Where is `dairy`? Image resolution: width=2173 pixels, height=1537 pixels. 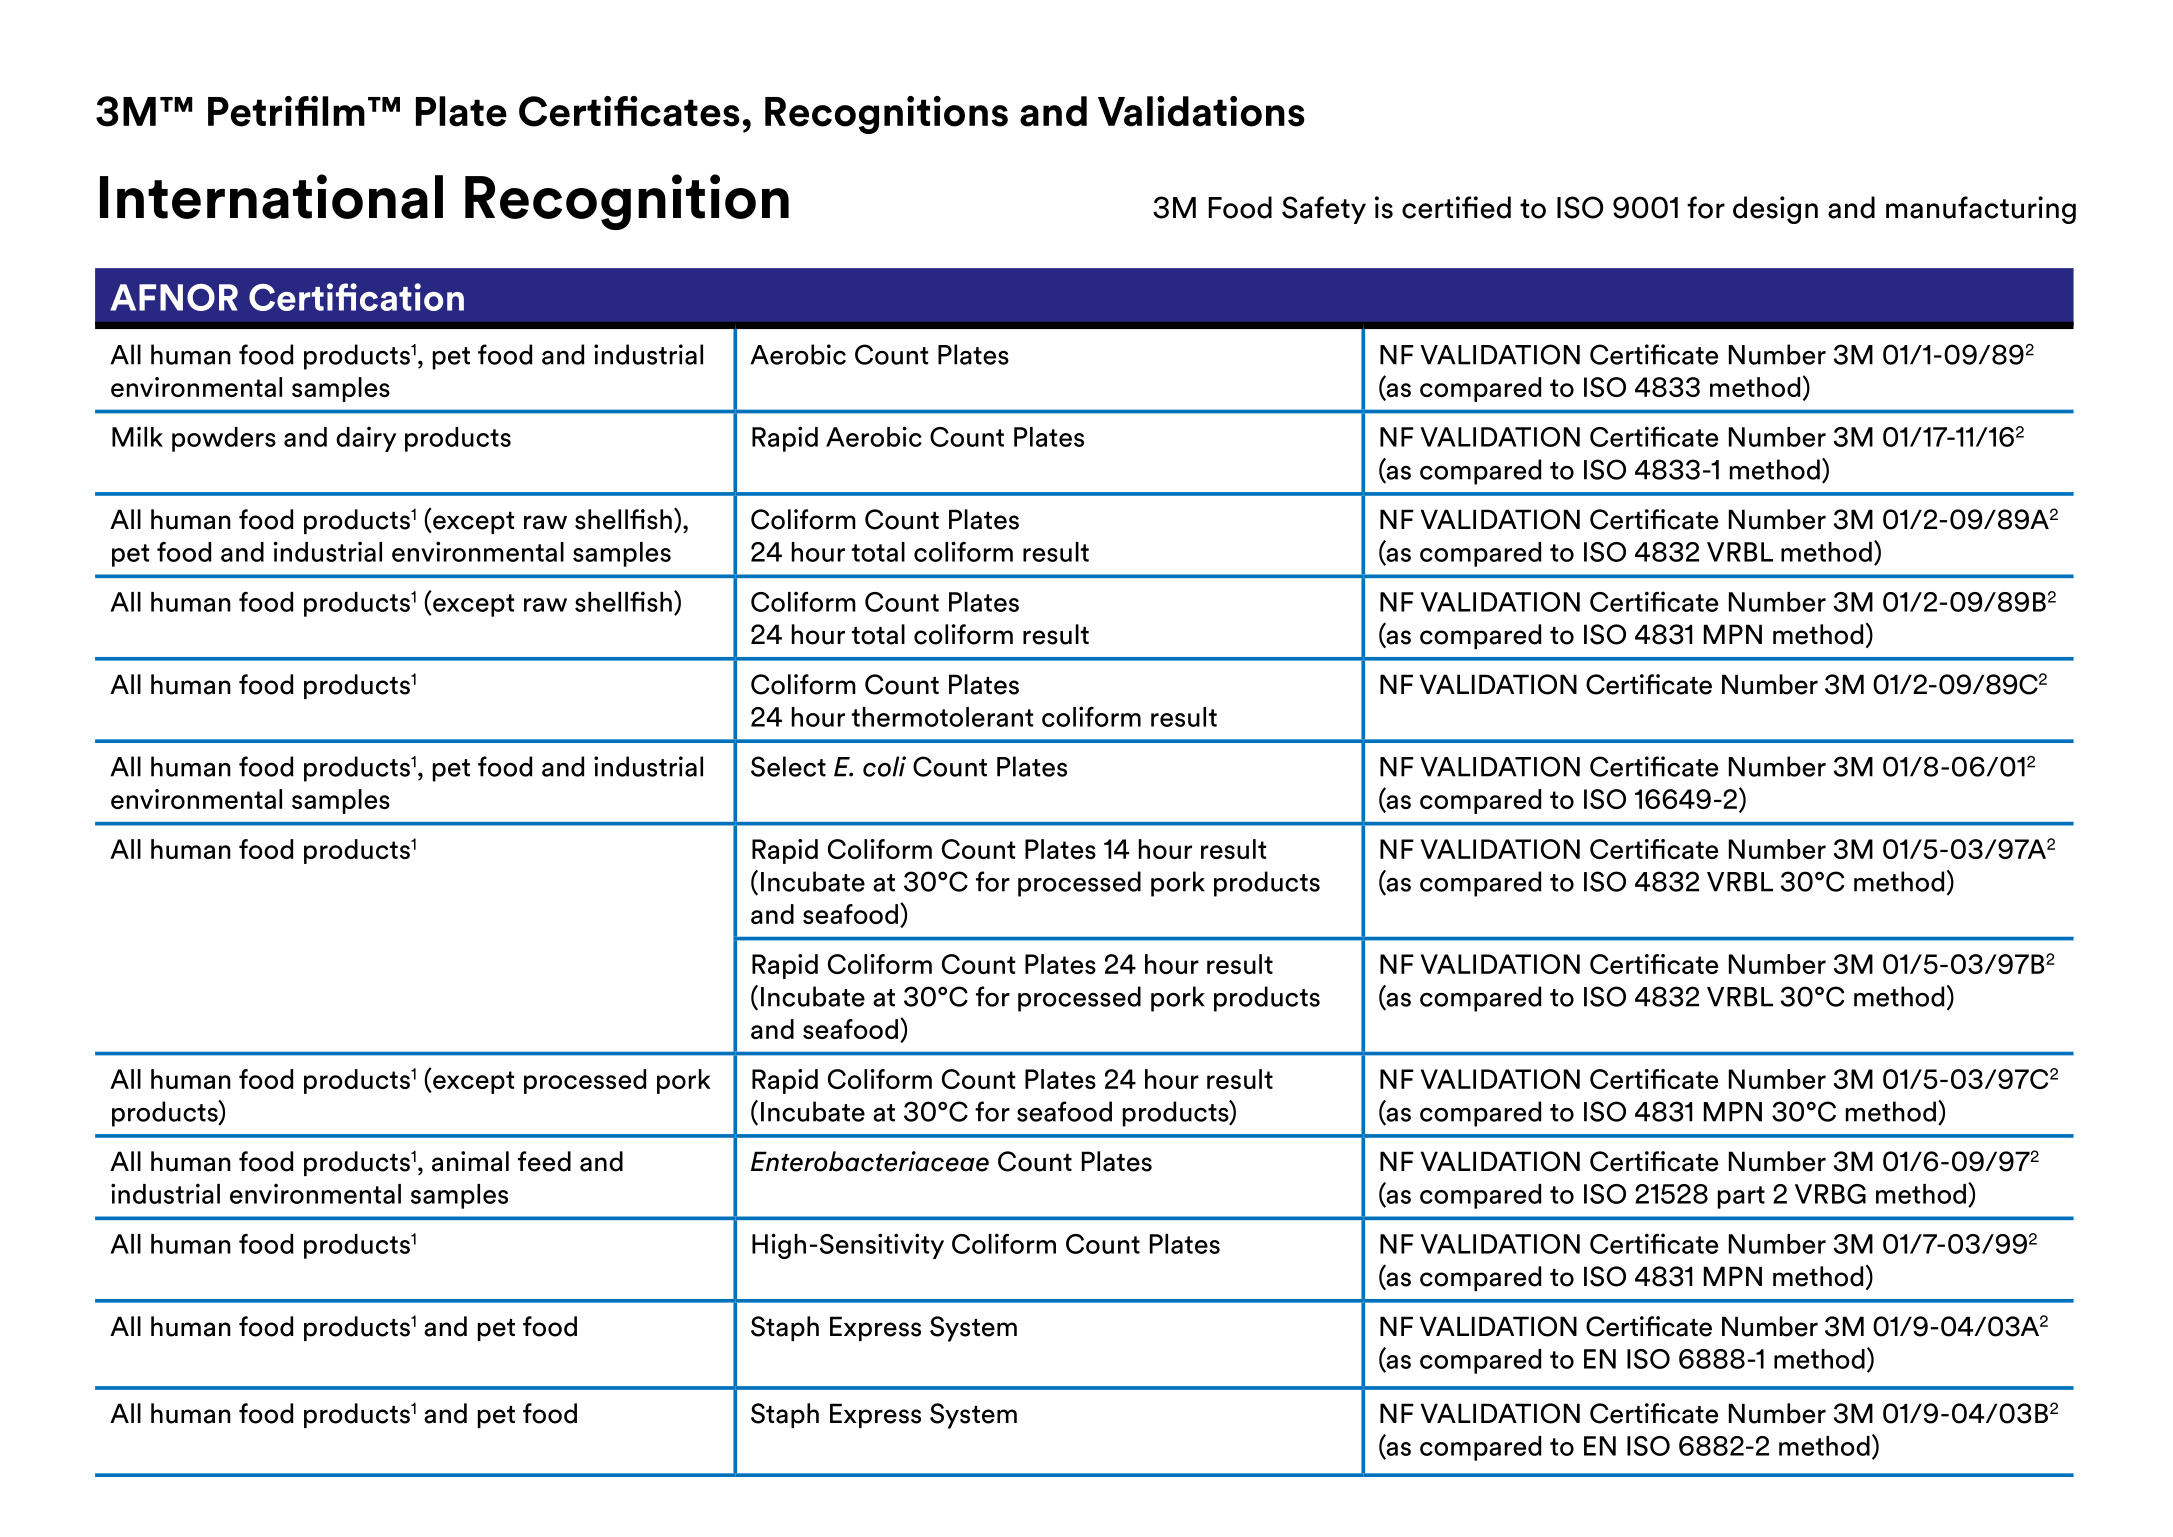
dairy is located at coordinates (366, 439).
